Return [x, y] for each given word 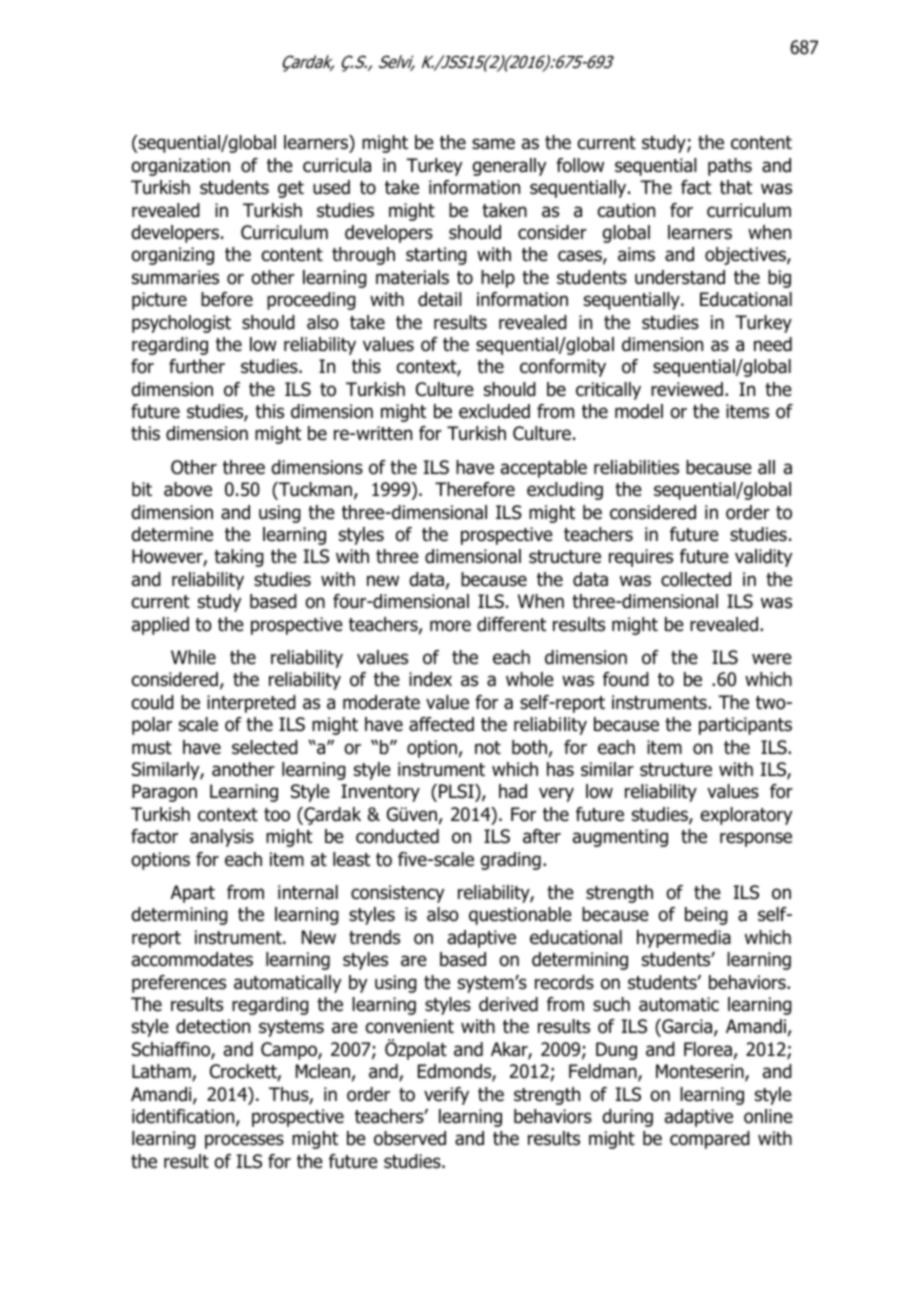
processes [244, 1141]
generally [509, 167]
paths [730, 167]
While [193, 657]
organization [180, 167]
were [772, 659]
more [450, 626]
